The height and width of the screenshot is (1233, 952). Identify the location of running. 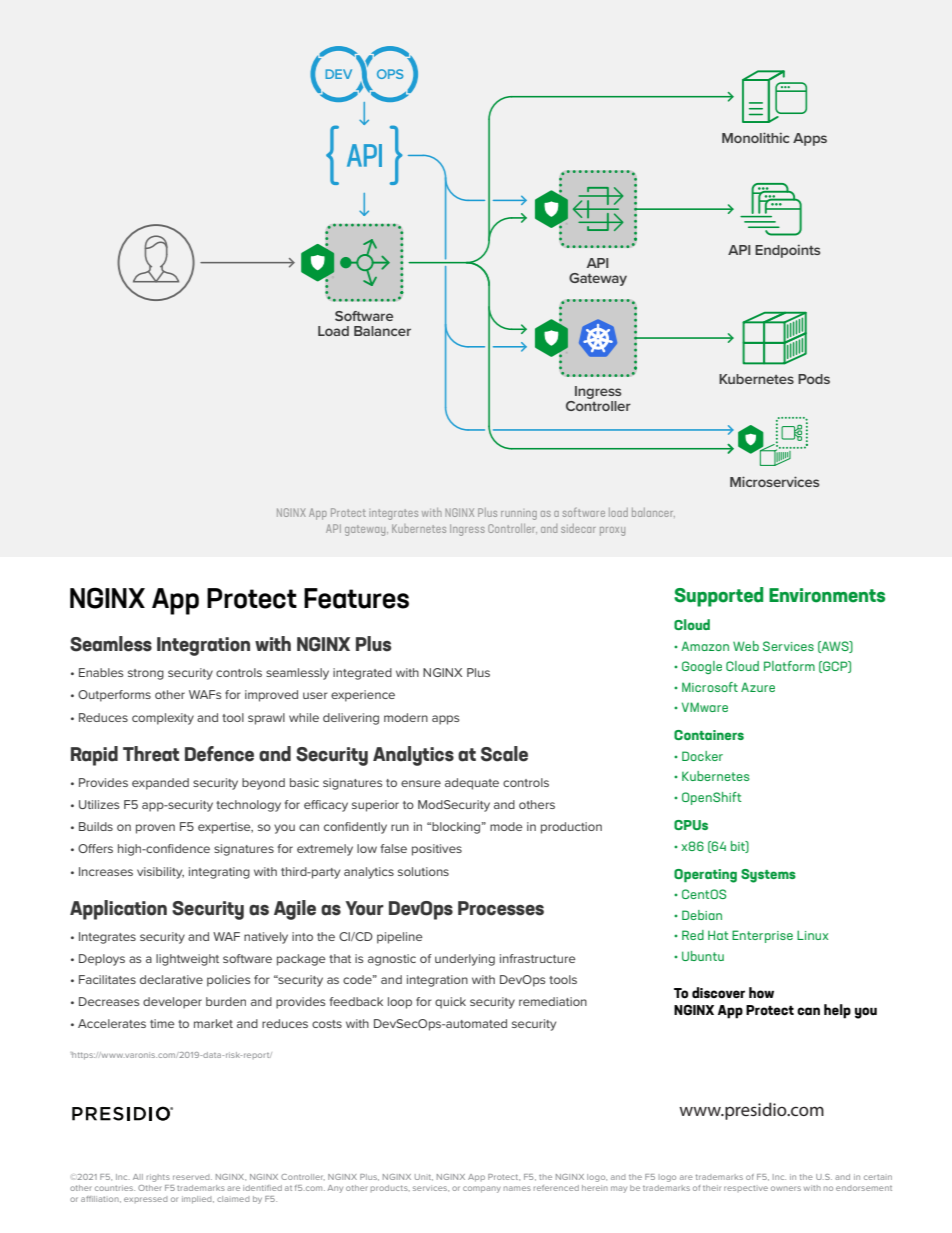
(519, 515).
